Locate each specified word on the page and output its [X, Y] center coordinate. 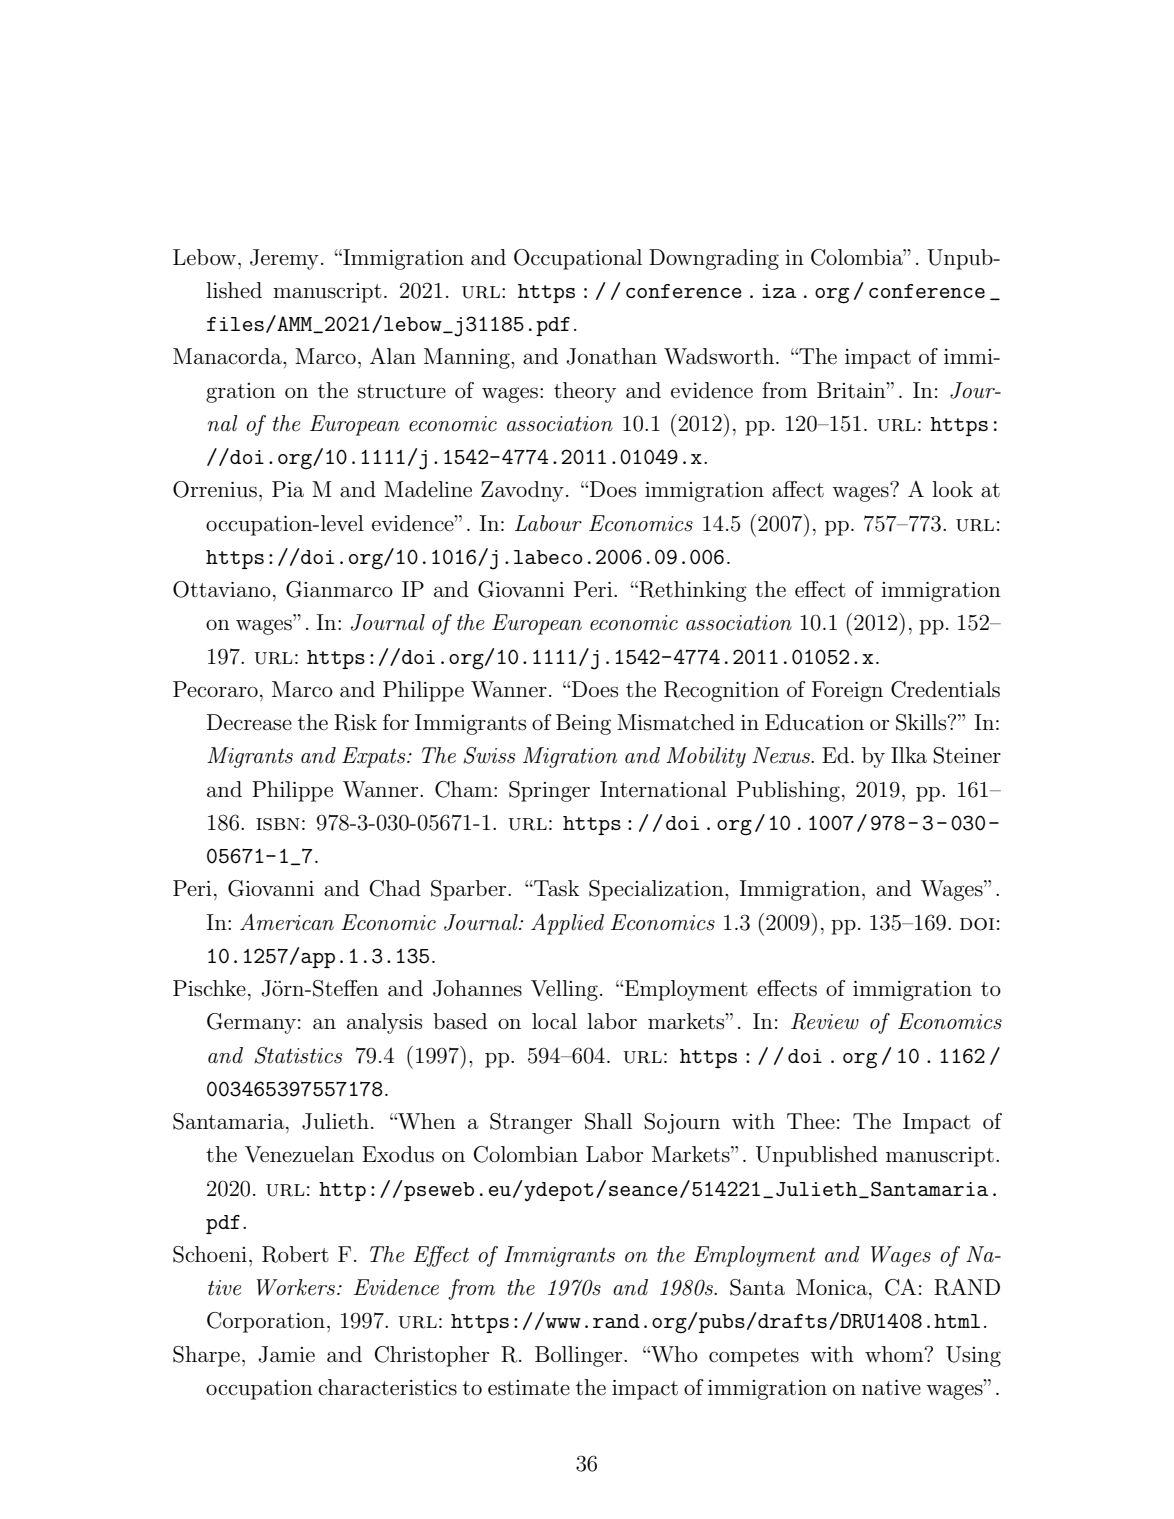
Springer [549, 791]
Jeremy [284, 259]
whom [895, 1354]
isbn [278, 824]
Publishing [788, 791]
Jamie [286, 1354]
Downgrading [714, 259]
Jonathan [611, 356]
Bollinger [580, 1356]
